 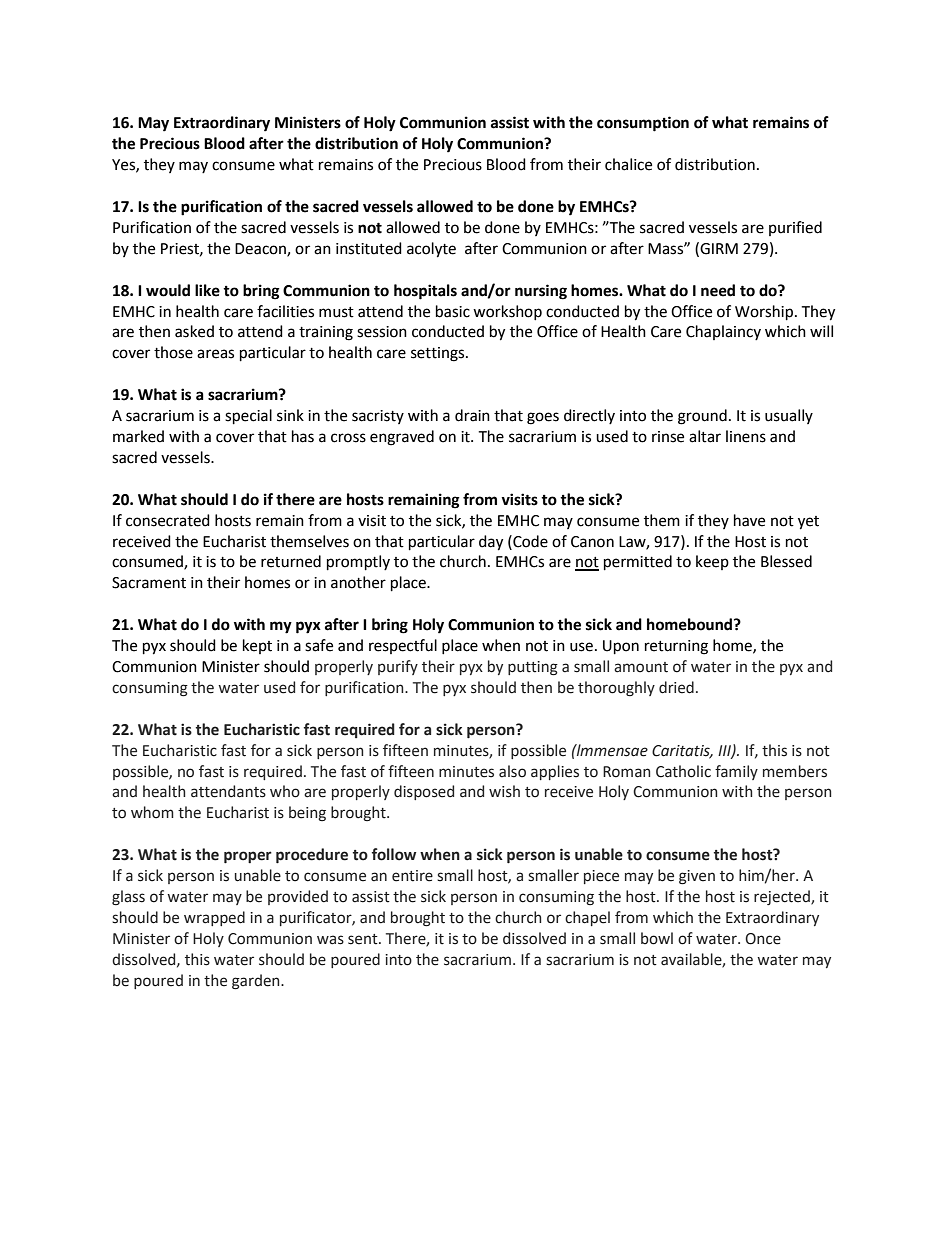 What do you see at coordinates (723, 332) in the screenshot?
I see `Chaplaincy` at bounding box center [723, 332].
